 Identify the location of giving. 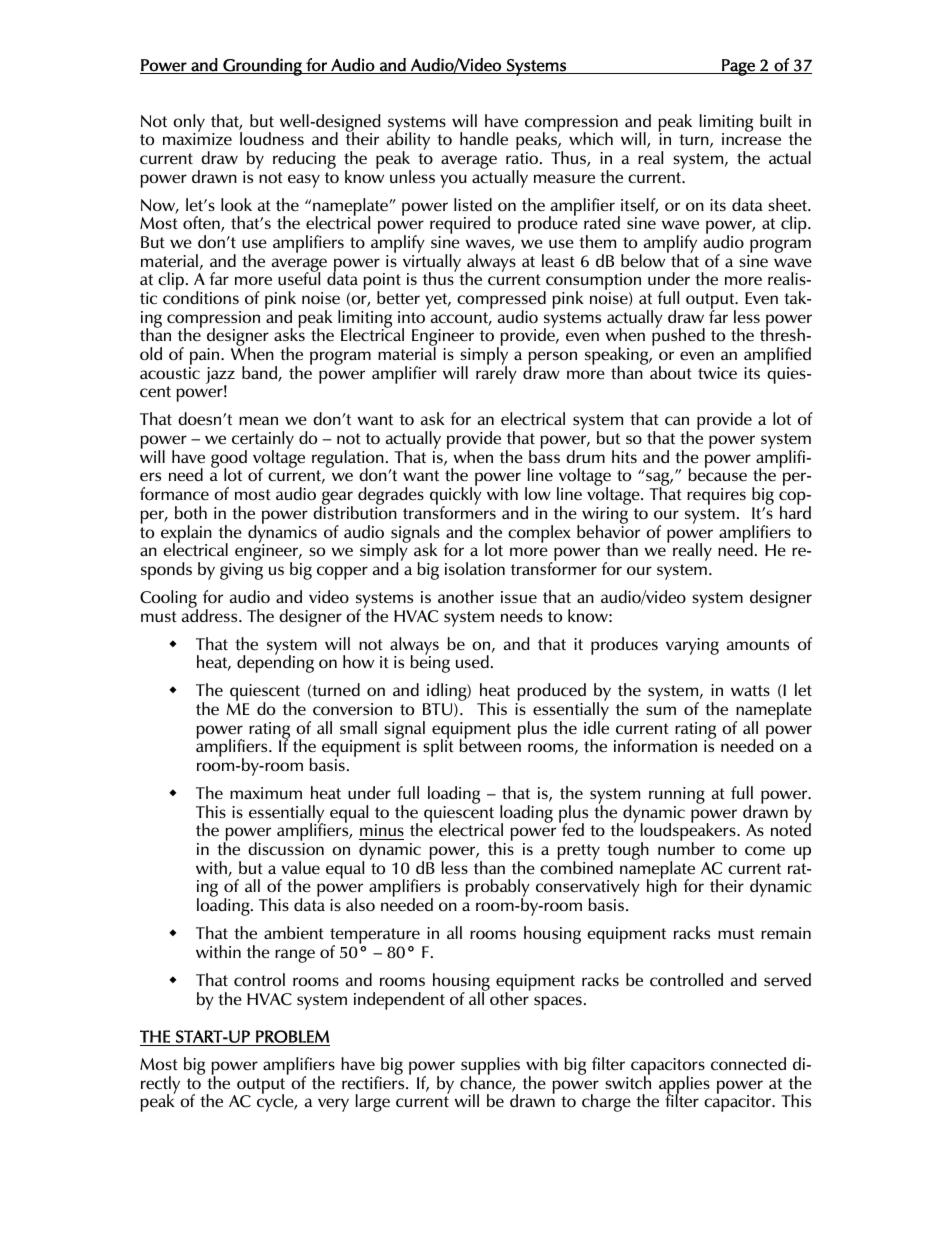
(241, 571).
